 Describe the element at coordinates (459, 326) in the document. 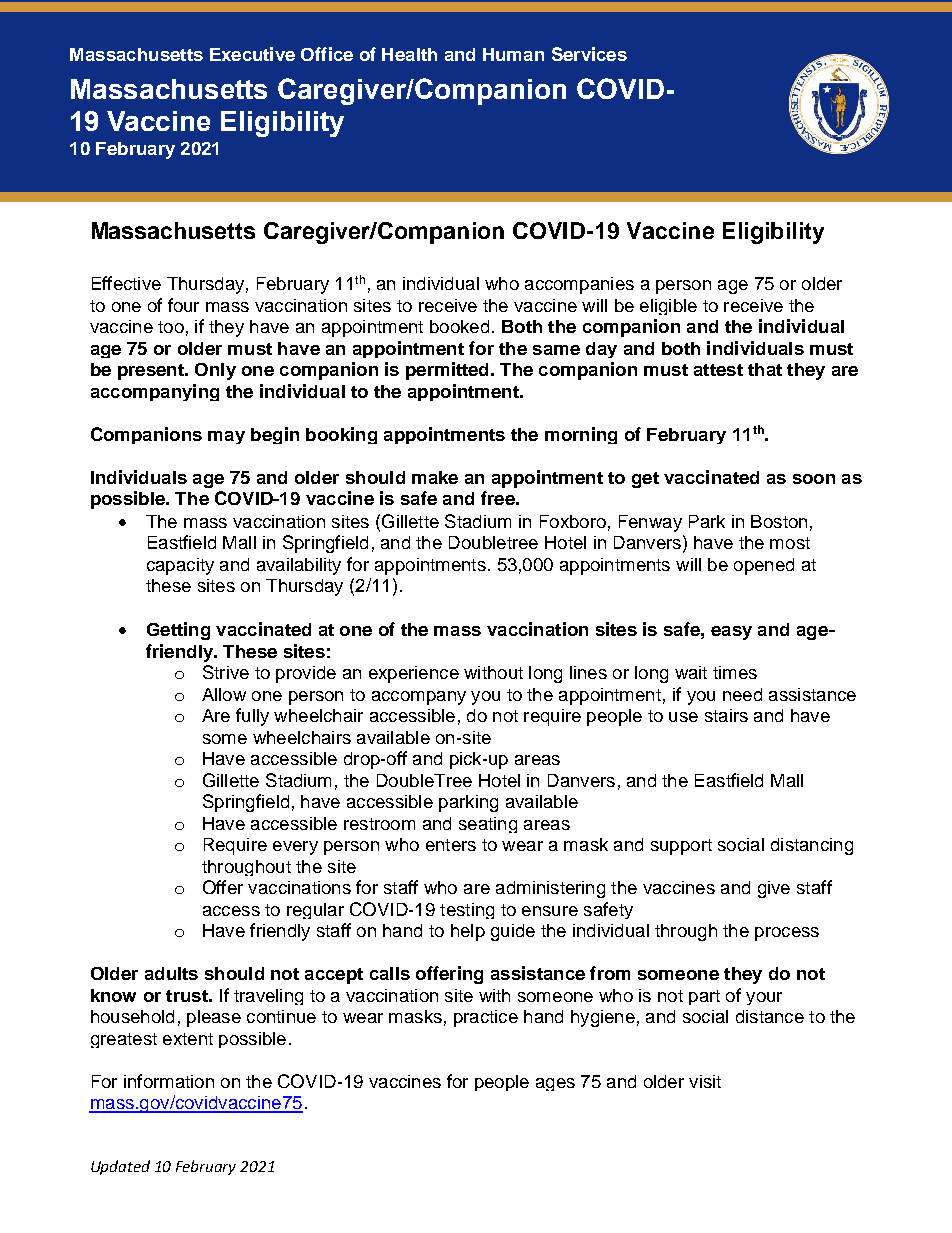

I see `booked` at that location.
